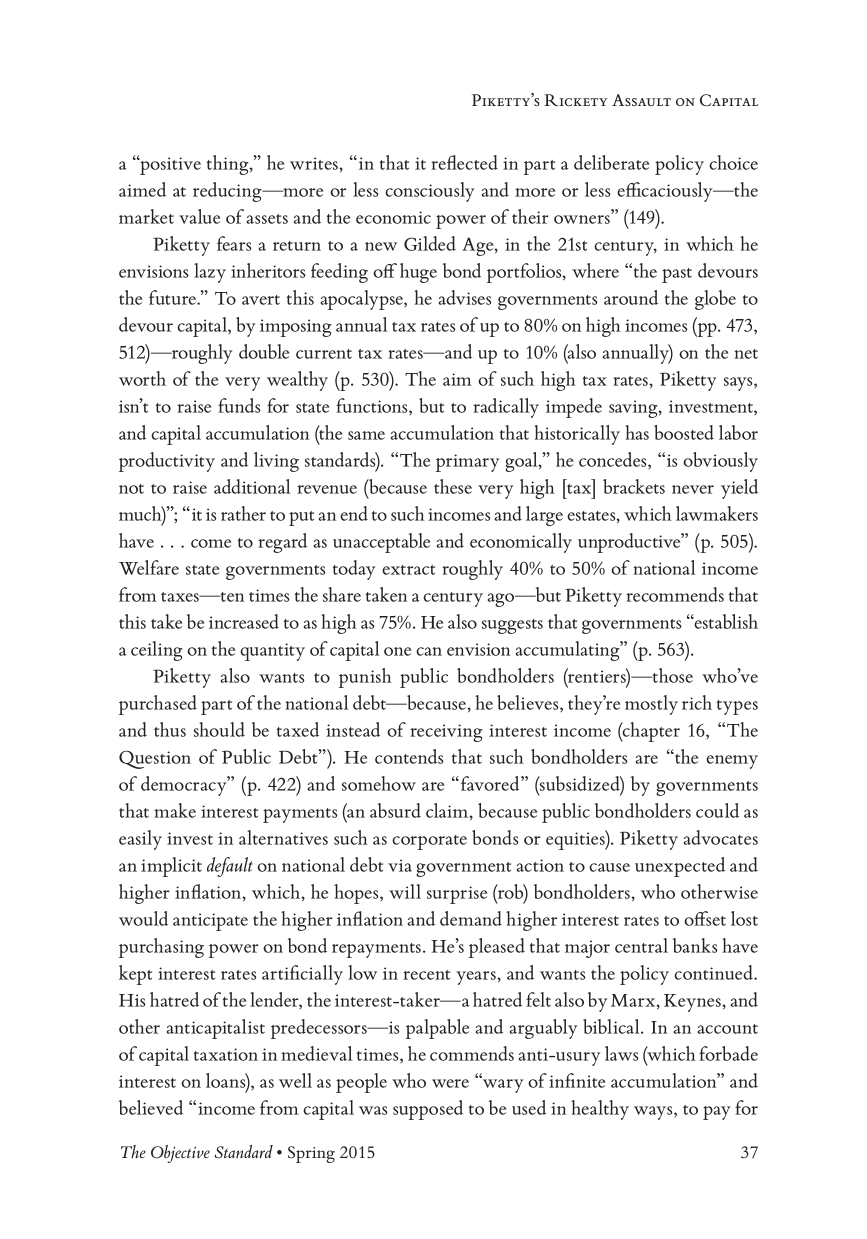 Image resolution: width=867 pixels, height=1239 pixels. What do you see at coordinates (180, 1154) in the page?
I see `Objective` at bounding box center [180, 1154].
